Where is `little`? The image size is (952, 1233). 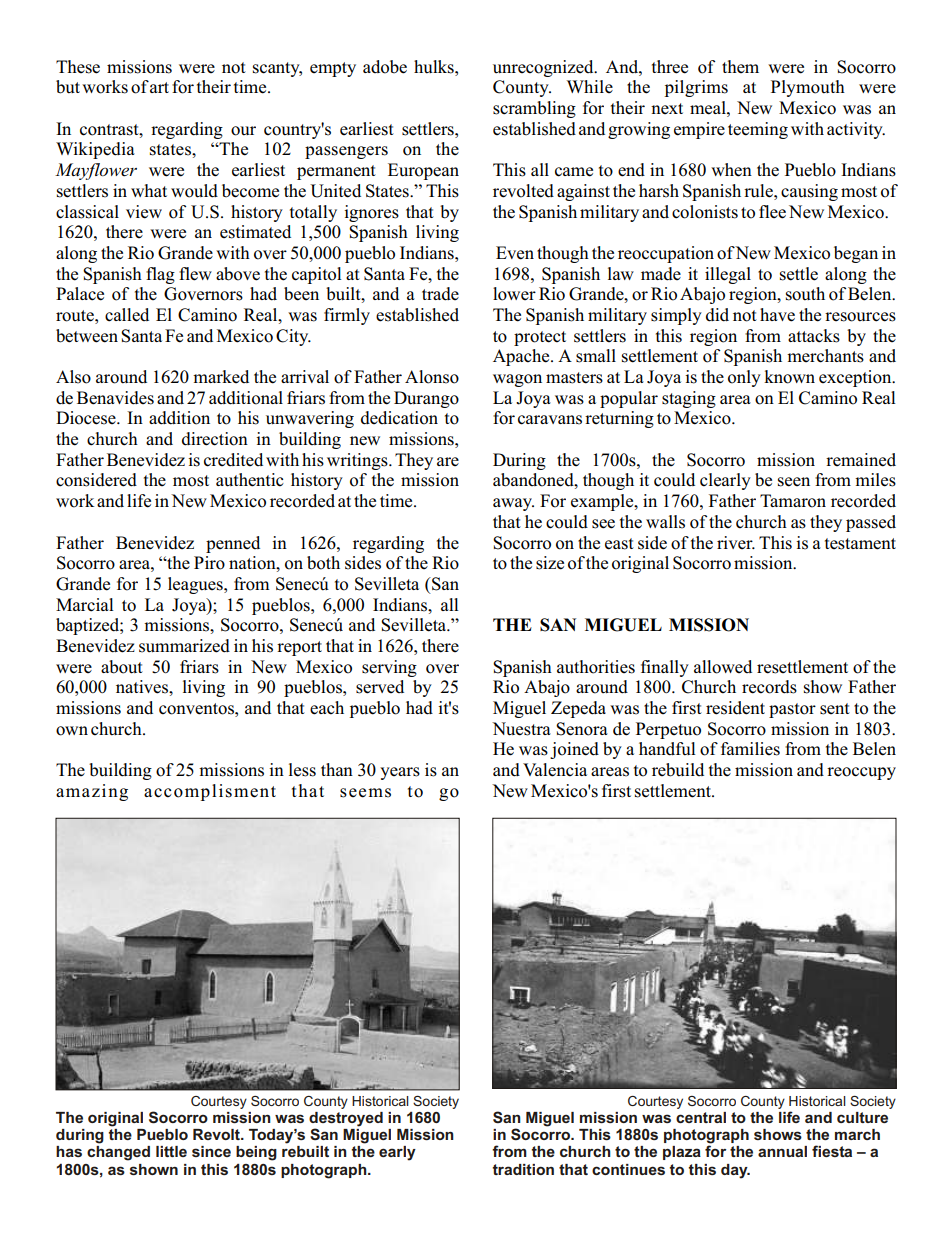
little is located at coordinates (171, 1151).
